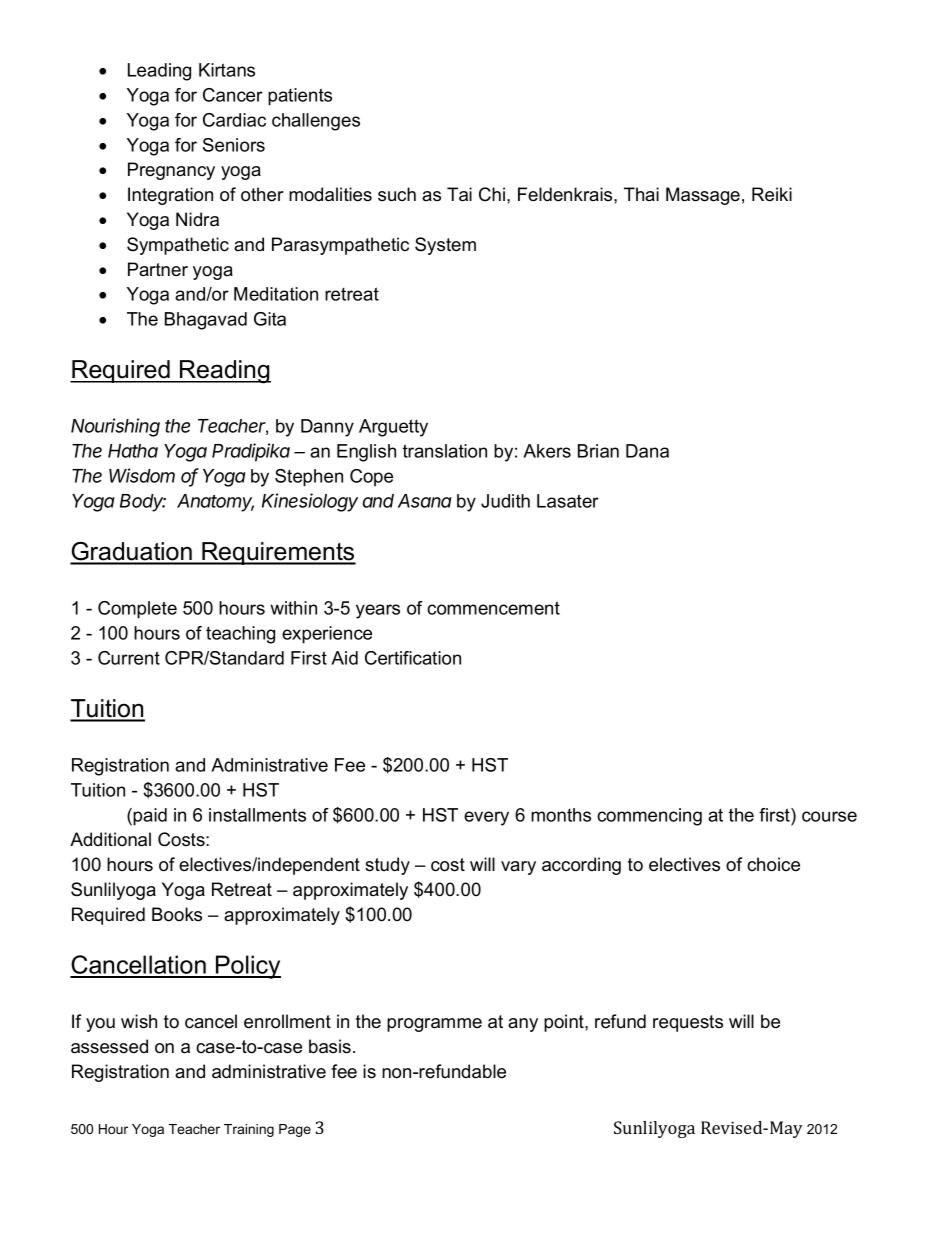 Image resolution: width=952 pixels, height=1233 pixels. What do you see at coordinates (829, 816) in the image?
I see `course` at bounding box center [829, 816].
